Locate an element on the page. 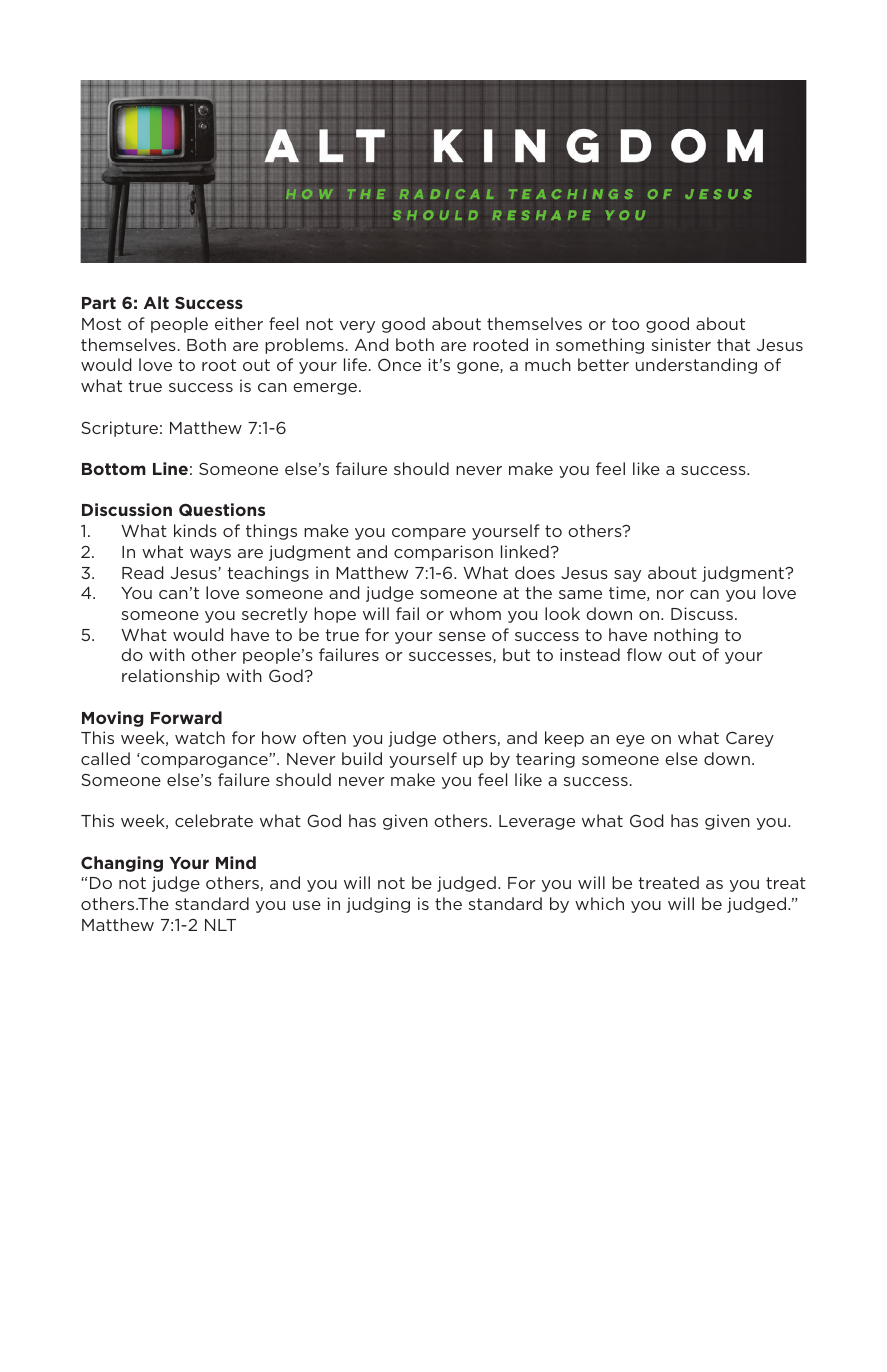  compare is located at coordinates (429, 534).
